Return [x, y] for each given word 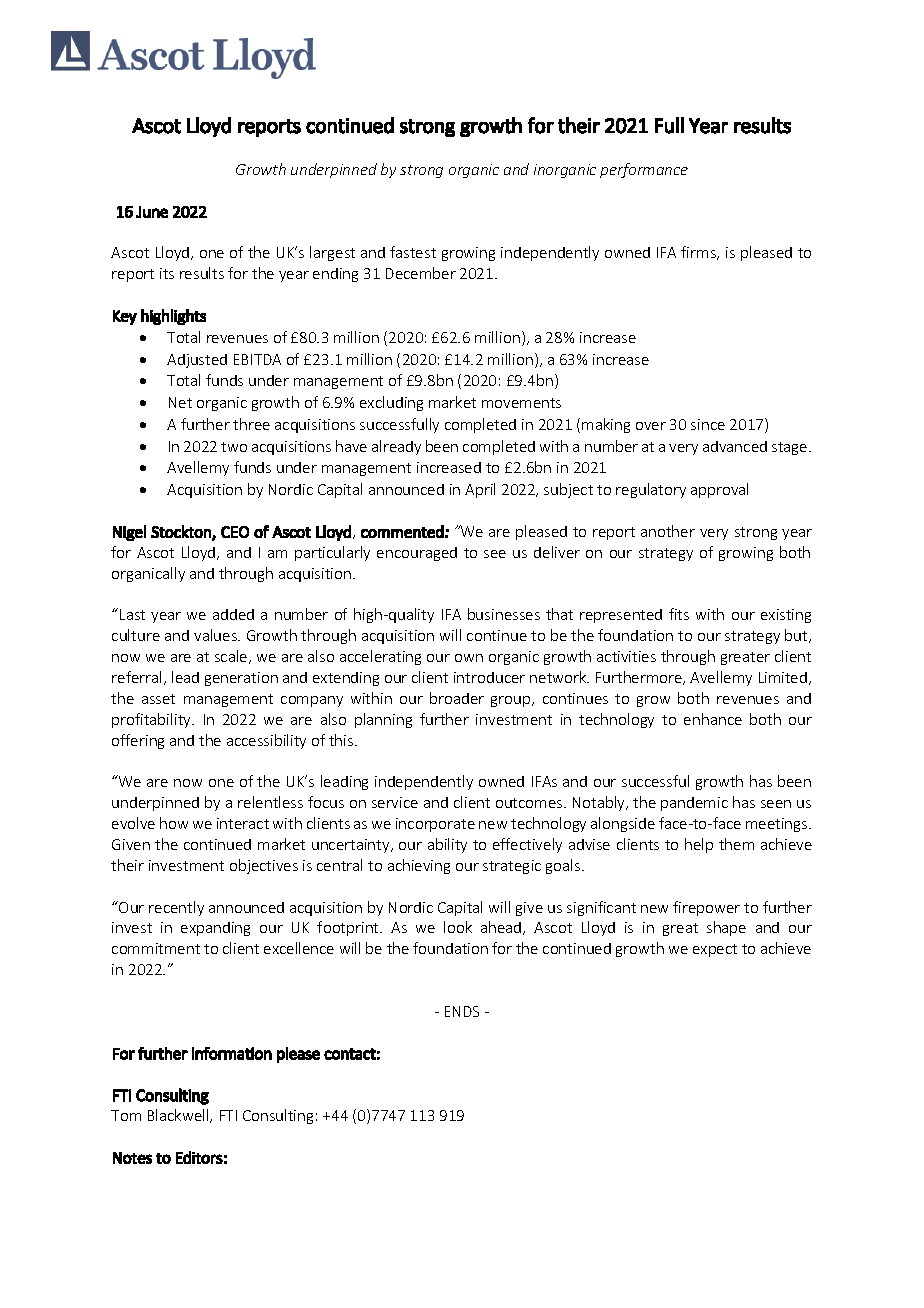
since [708, 424]
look [458, 927]
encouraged [417, 554]
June [152, 212]
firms [699, 253]
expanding [215, 929]
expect [715, 950]
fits [679, 614]
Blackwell [179, 1116]
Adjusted [197, 361]
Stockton [182, 532]
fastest [413, 252]
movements [521, 403]
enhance [713, 719]
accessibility [266, 741]
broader [457, 698]
